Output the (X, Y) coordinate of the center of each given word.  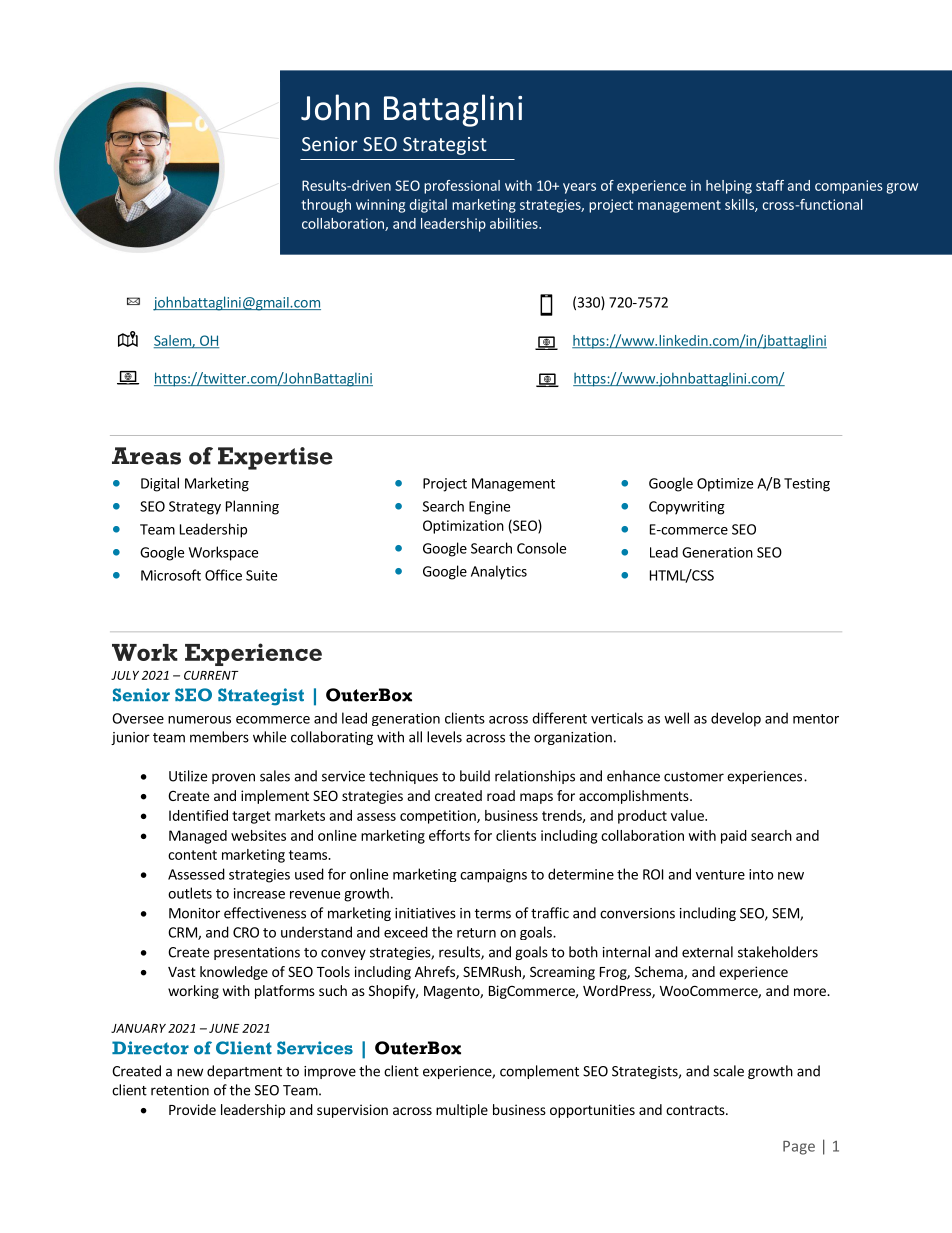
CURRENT (211, 675)
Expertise (275, 458)
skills (740, 205)
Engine (489, 508)
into (761, 874)
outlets (190, 893)
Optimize (725, 485)
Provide (192, 1109)
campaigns (493, 876)
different (559, 718)
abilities (515, 223)
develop (736, 719)
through (326, 206)
